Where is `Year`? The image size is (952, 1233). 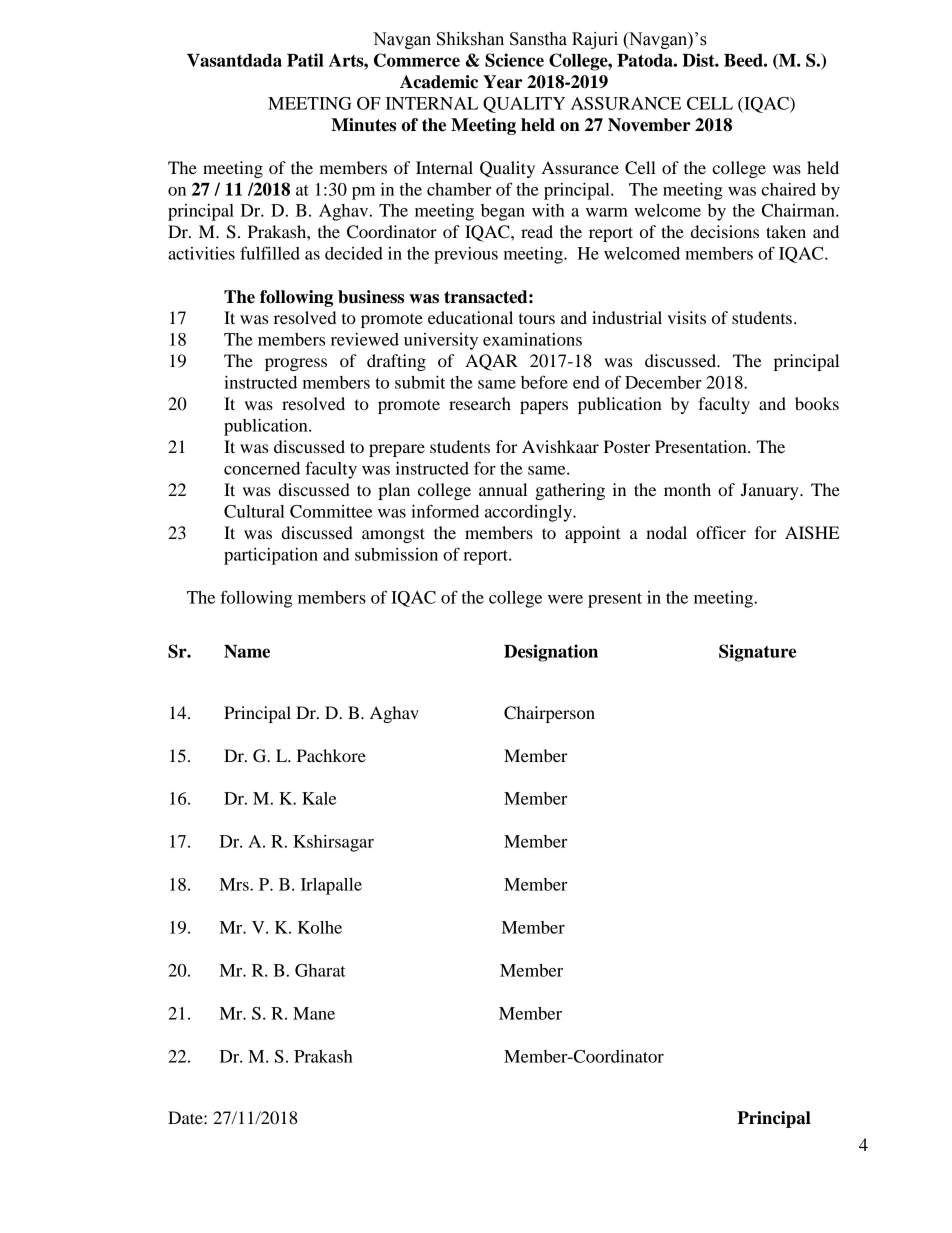 Year is located at coordinates (503, 82).
